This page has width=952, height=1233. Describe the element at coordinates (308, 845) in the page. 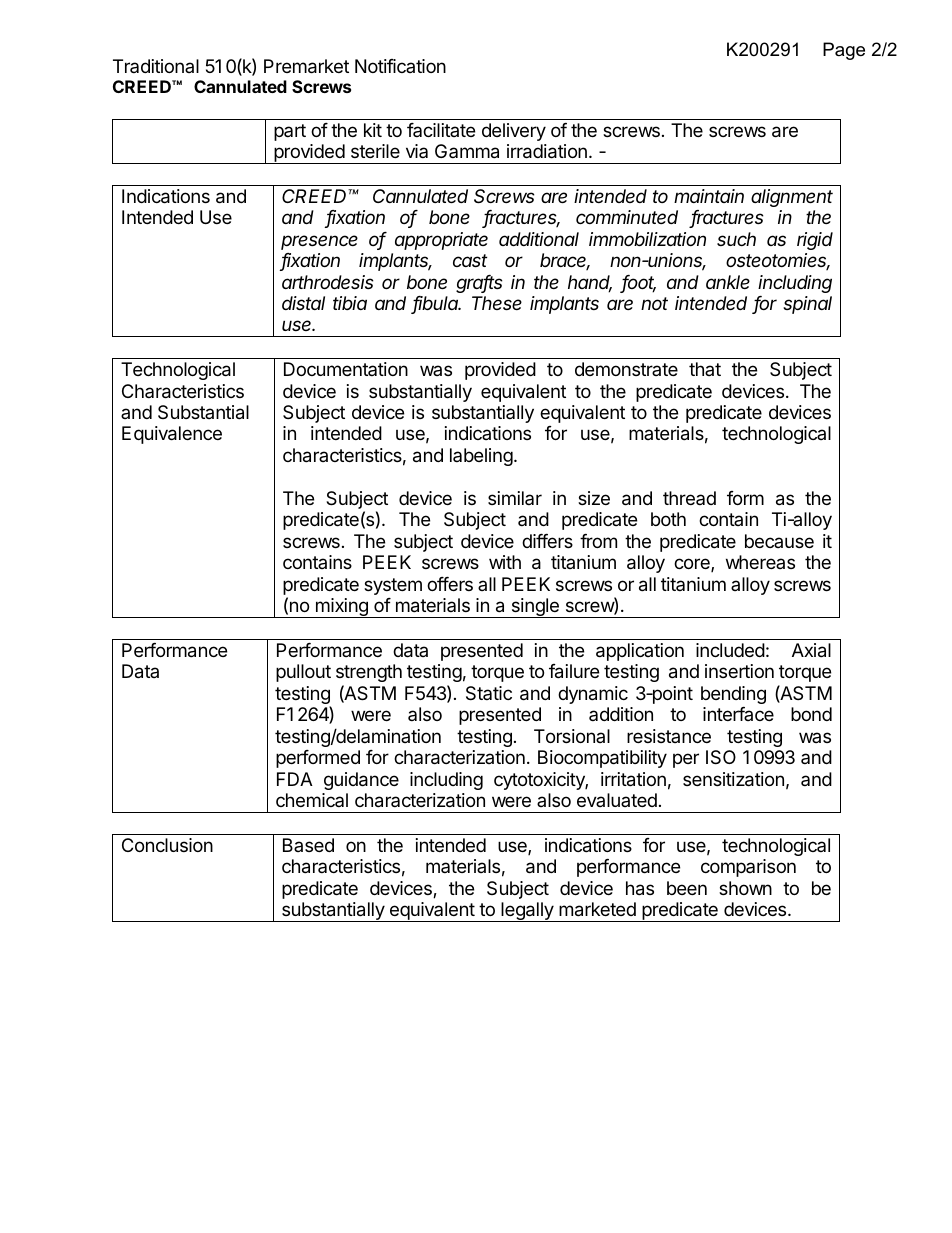

I see `Based` at that location.
